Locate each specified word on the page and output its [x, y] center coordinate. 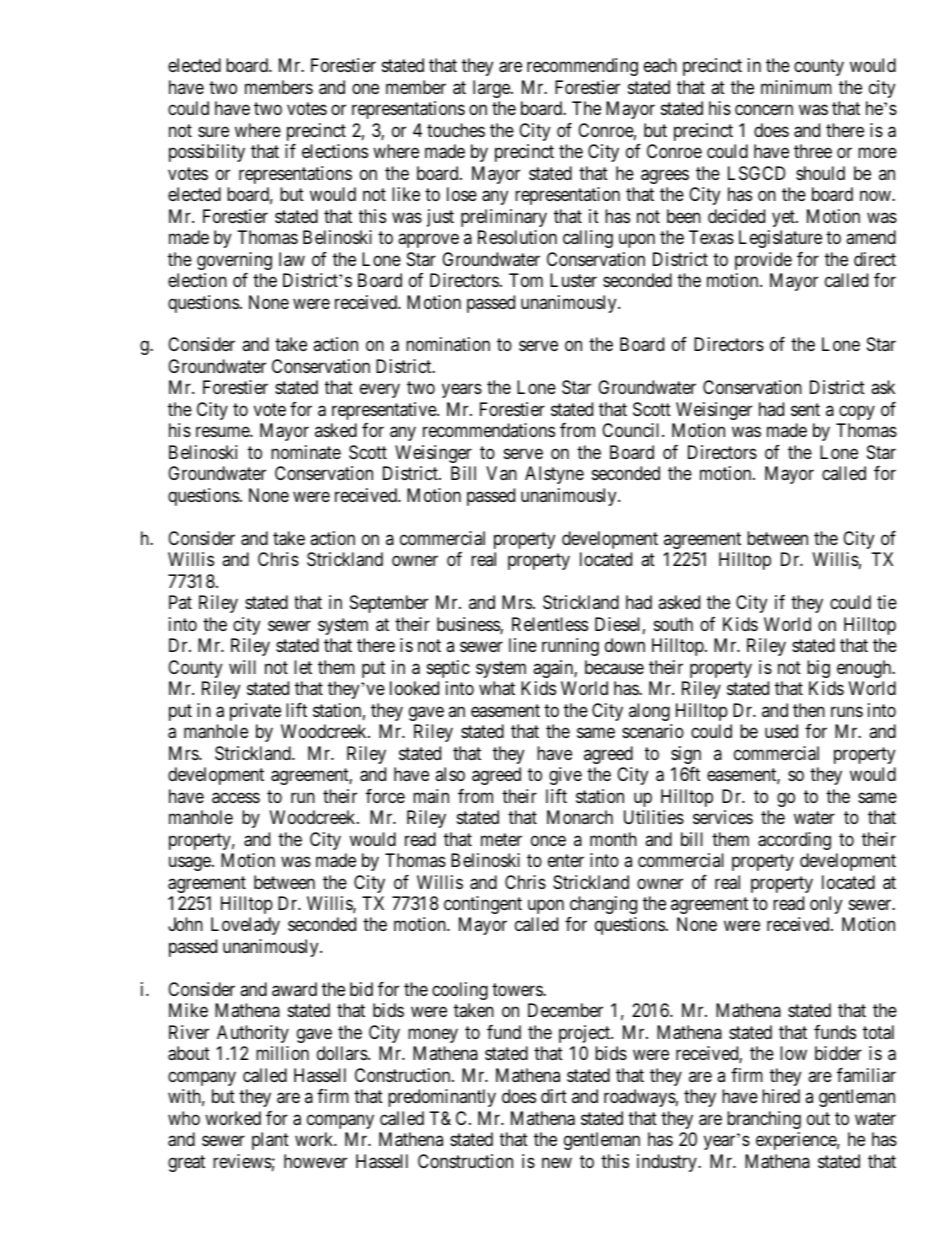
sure [213, 131]
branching [764, 1120]
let [303, 667]
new [557, 1162]
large [492, 89]
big [818, 669]
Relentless [550, 624]
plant [270, 1141]
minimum [796, 87]
